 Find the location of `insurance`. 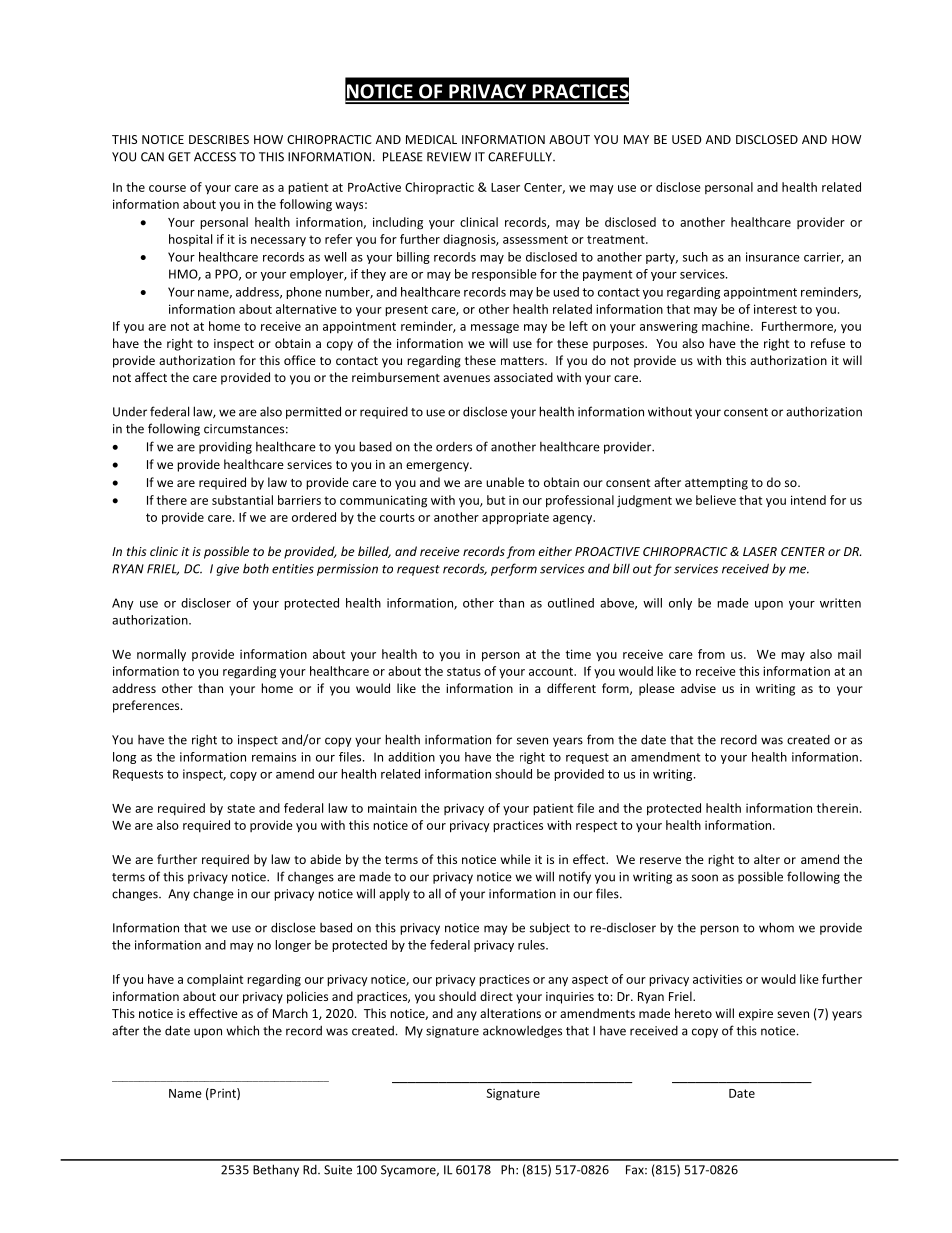

insurance is located at coordinates (773, 257).
